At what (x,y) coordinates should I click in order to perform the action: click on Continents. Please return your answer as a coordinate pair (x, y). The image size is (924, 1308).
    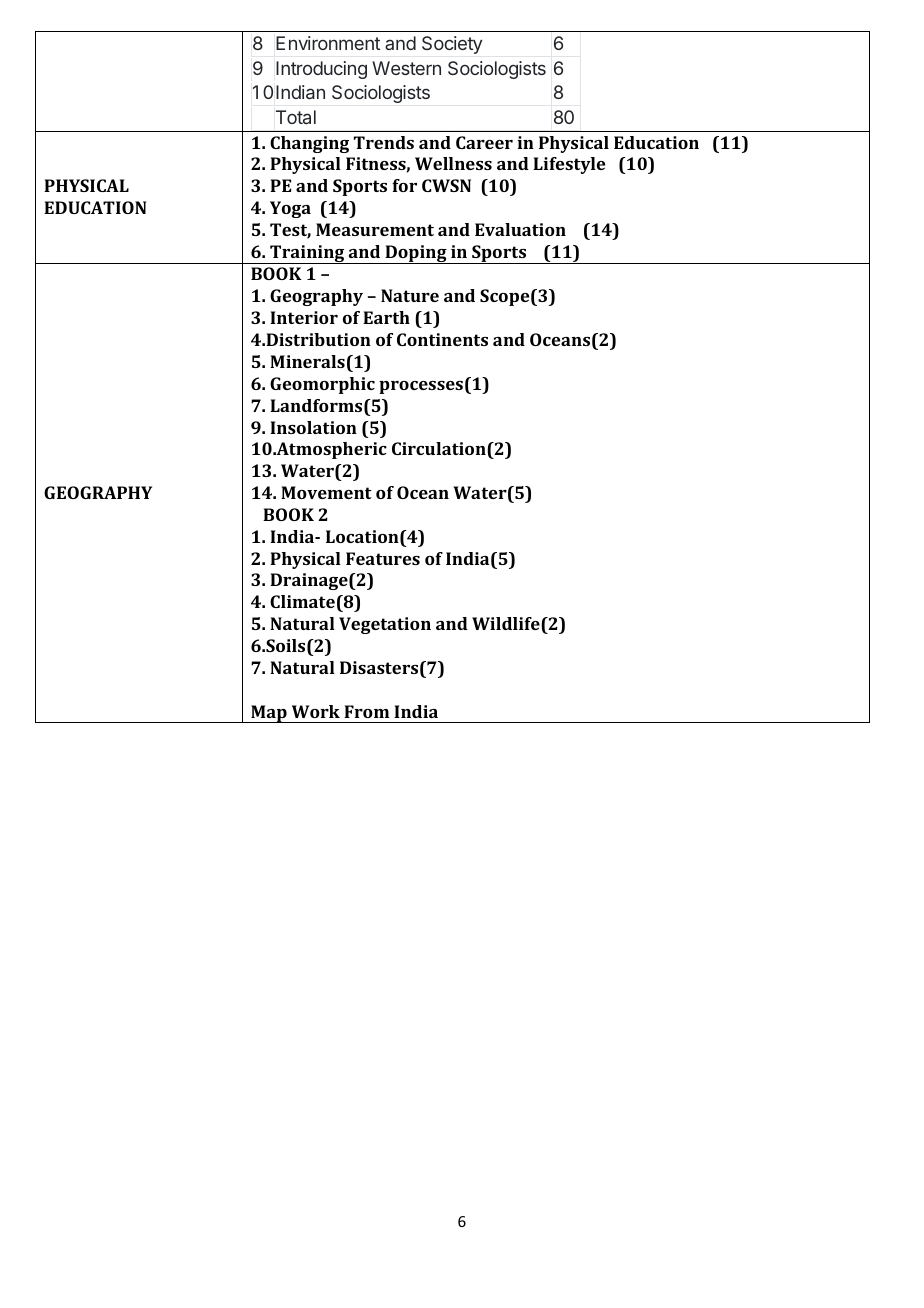
    Looking at the image, I should click on (442, 339).
